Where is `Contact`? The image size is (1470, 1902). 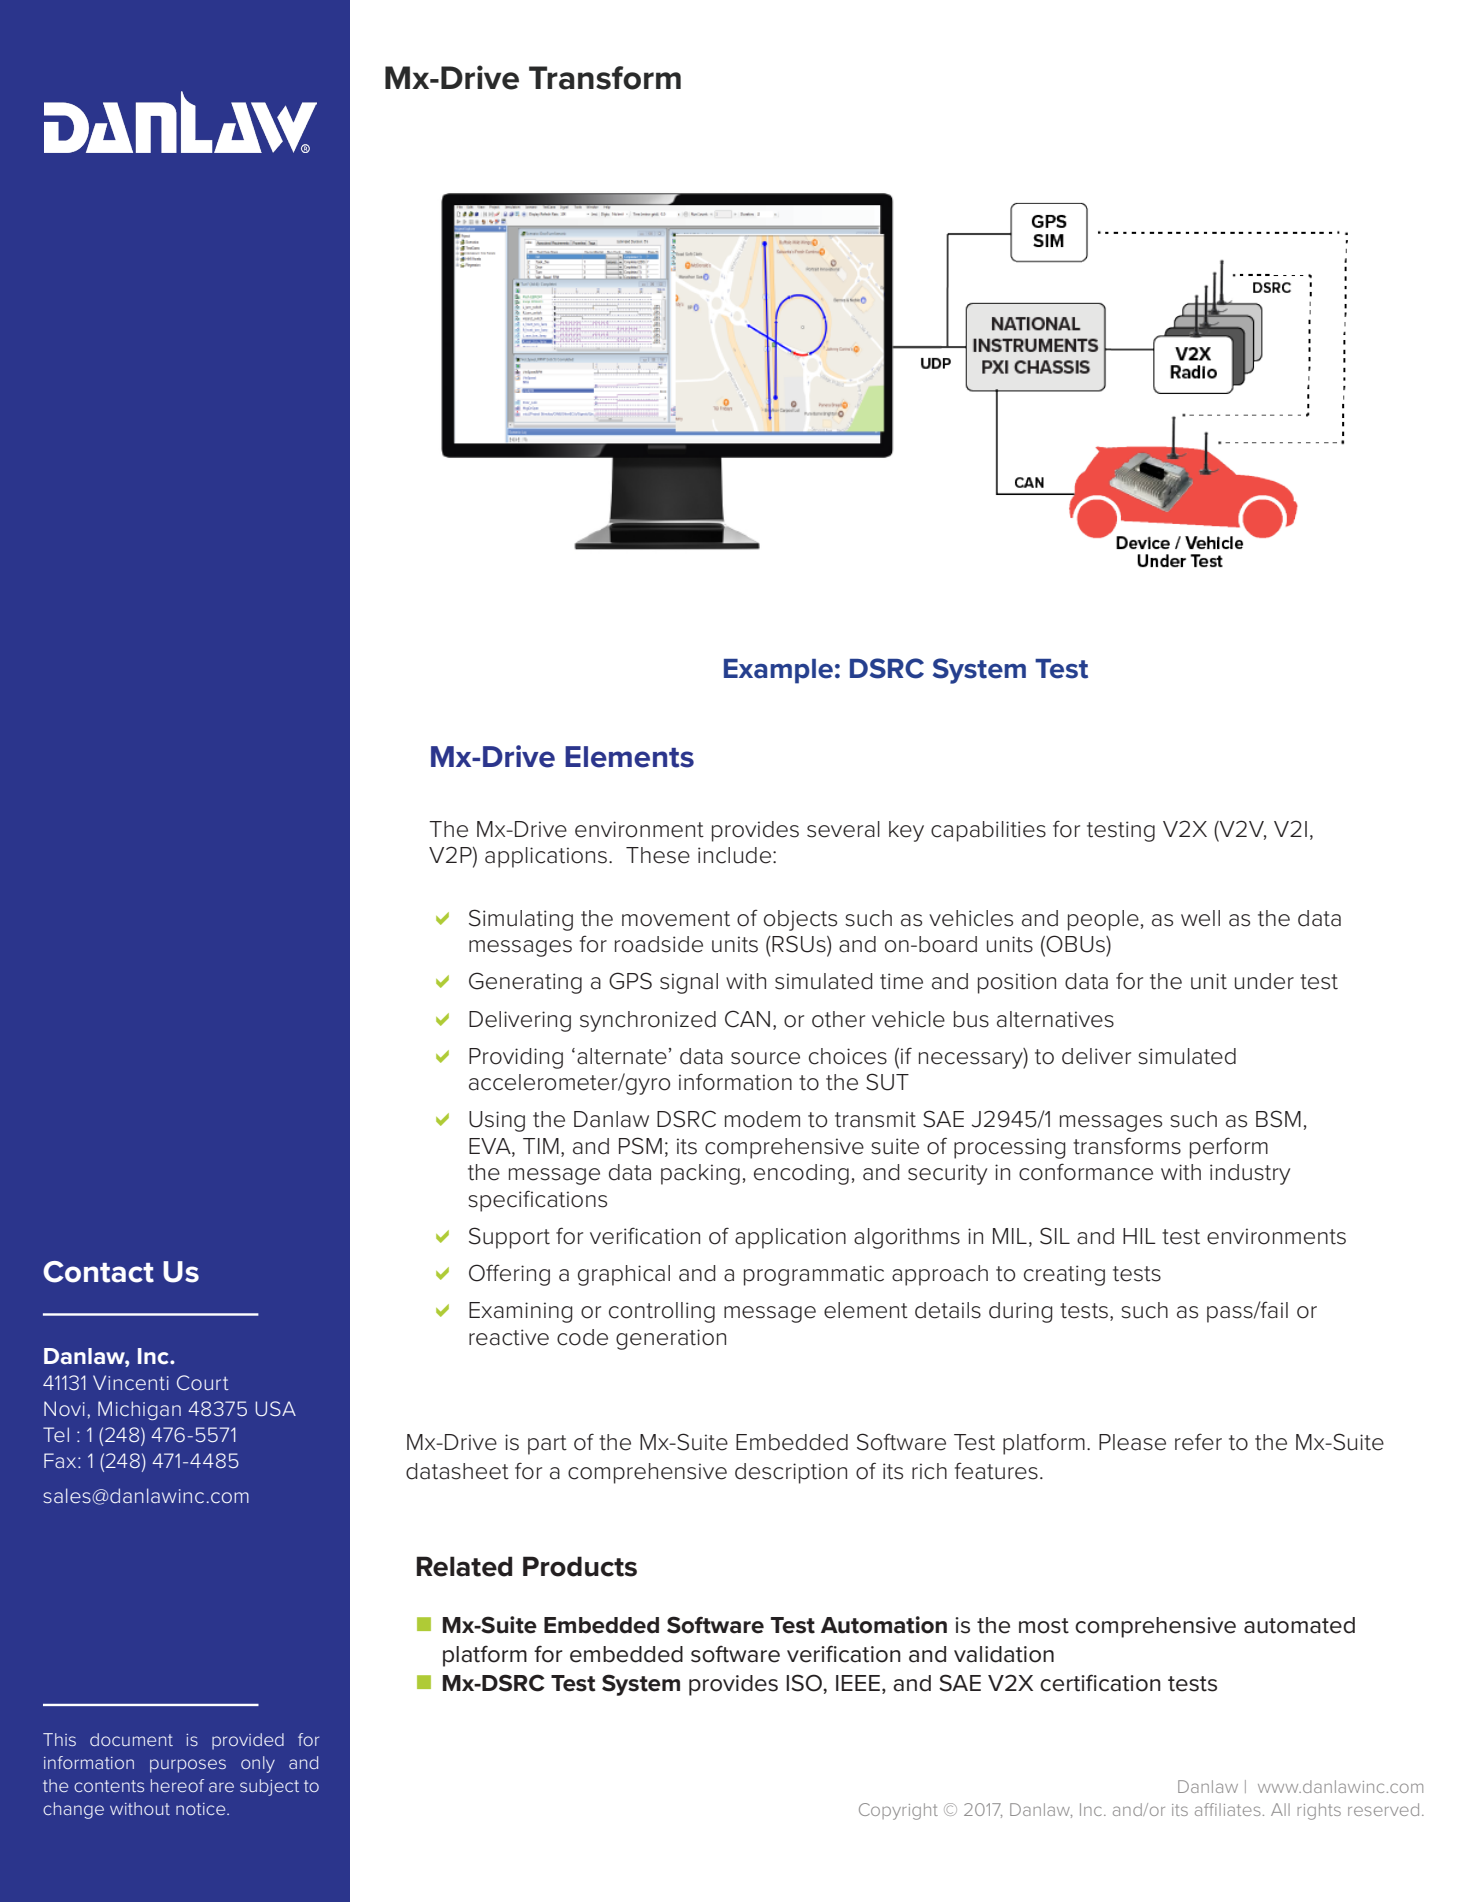
Contact is located at coordinates (98, 1272).
